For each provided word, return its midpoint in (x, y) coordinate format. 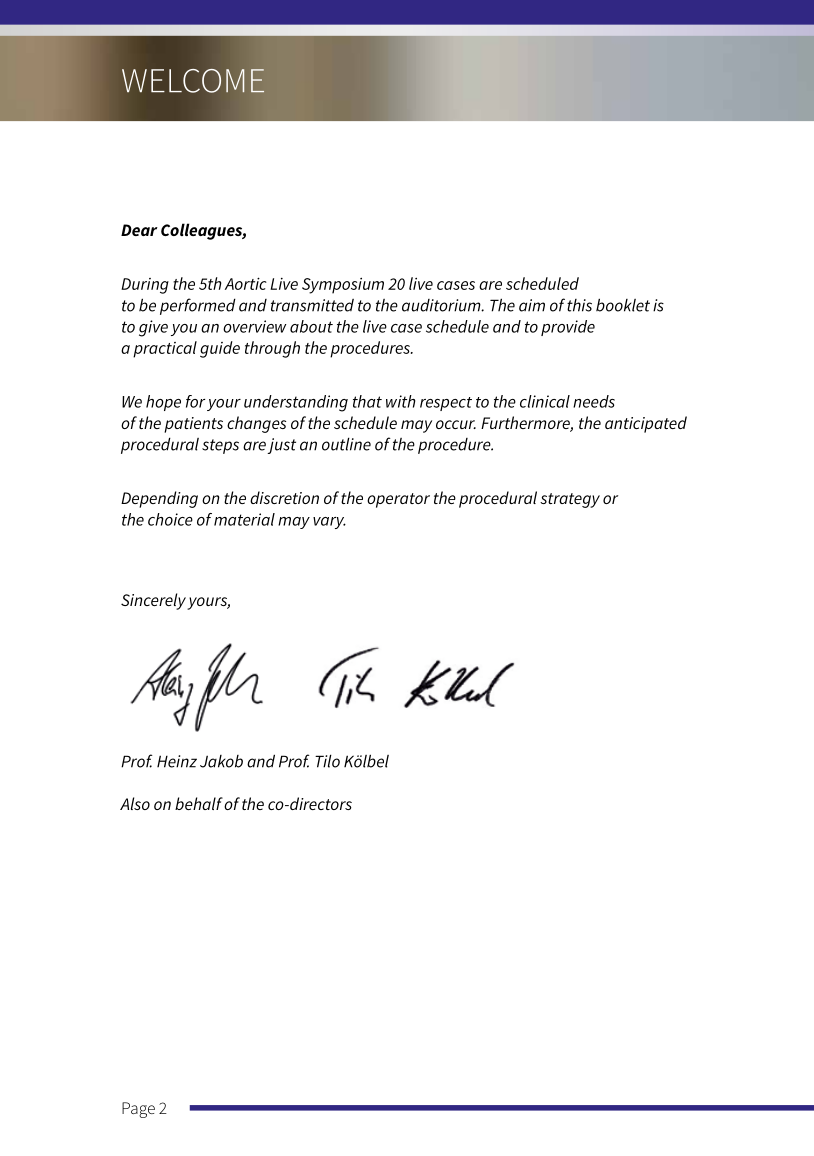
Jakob (221, 761)
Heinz (177, 761)
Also (135, 803)
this (579, 305)
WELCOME (193, 81)
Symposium (343, 285)
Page (138, 1110)
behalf (199, 803)
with (401, 401)
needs (594, 401)
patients (193, 425)
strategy (570, 500)
